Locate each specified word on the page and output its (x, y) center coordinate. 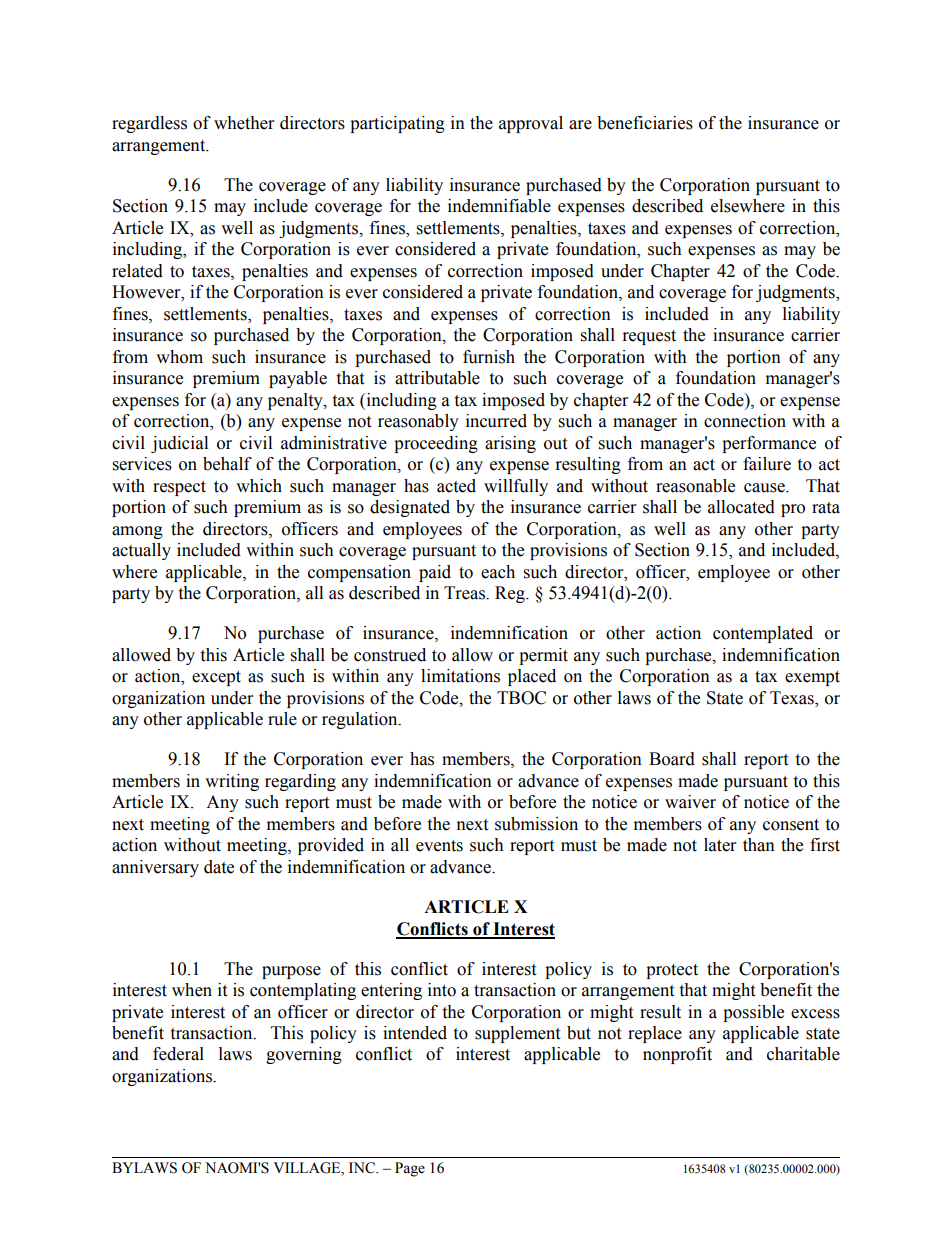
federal (178, 1054)
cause (765, 488)
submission (536, 824)
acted (456, 486)
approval (531, 124)
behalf (227, 464)
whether (244, 123)
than (759, 845)
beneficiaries (645, 123)
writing (232, 782)
